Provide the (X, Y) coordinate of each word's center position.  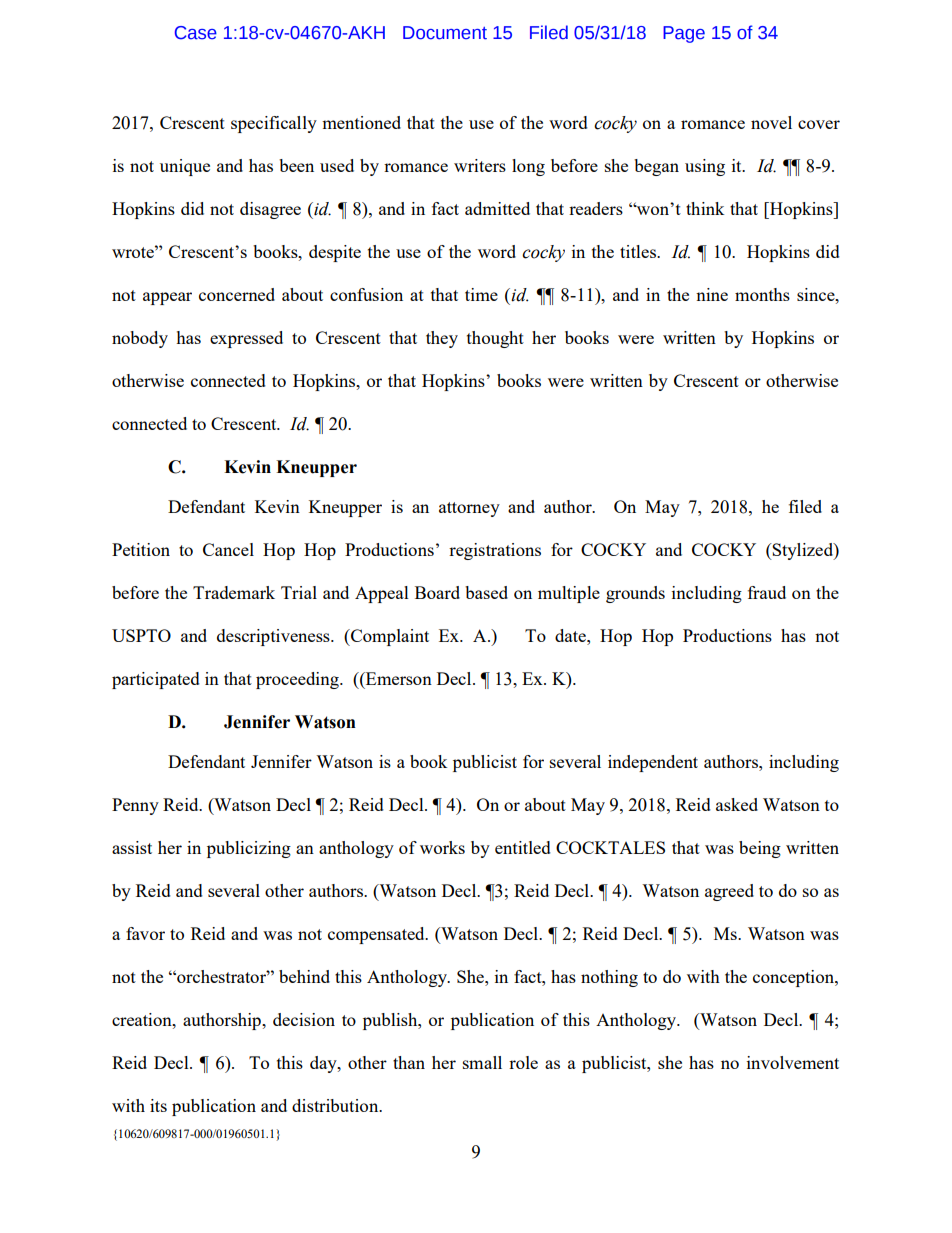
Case (196, 33)
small (482, 1062)
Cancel (228, 549)
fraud (767, 592)
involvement (793, 1062)
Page (684, 34)
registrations (495, 551)
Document (445, 33)
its (158, 1105)
